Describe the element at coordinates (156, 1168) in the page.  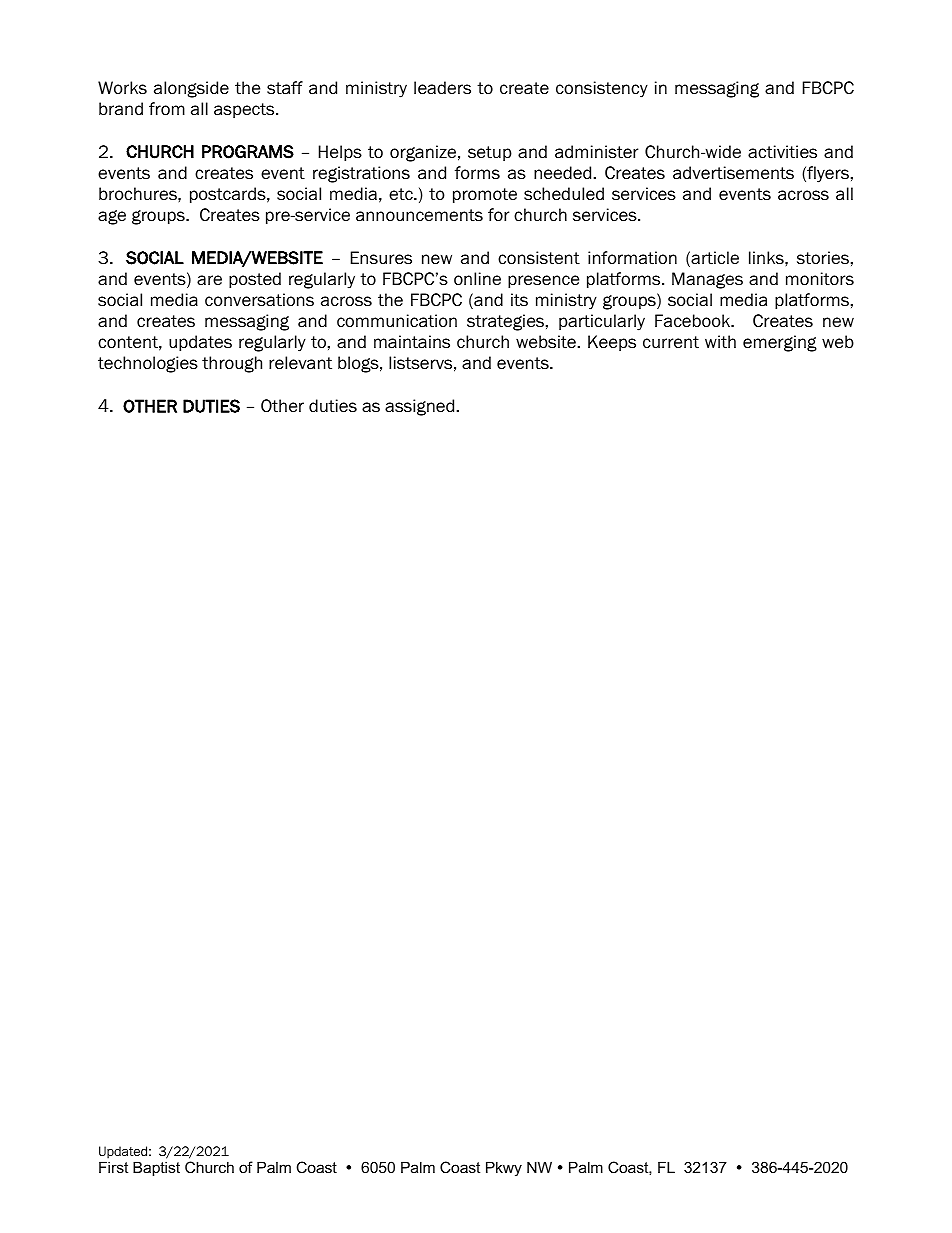
I see `Baptist` at that location.
